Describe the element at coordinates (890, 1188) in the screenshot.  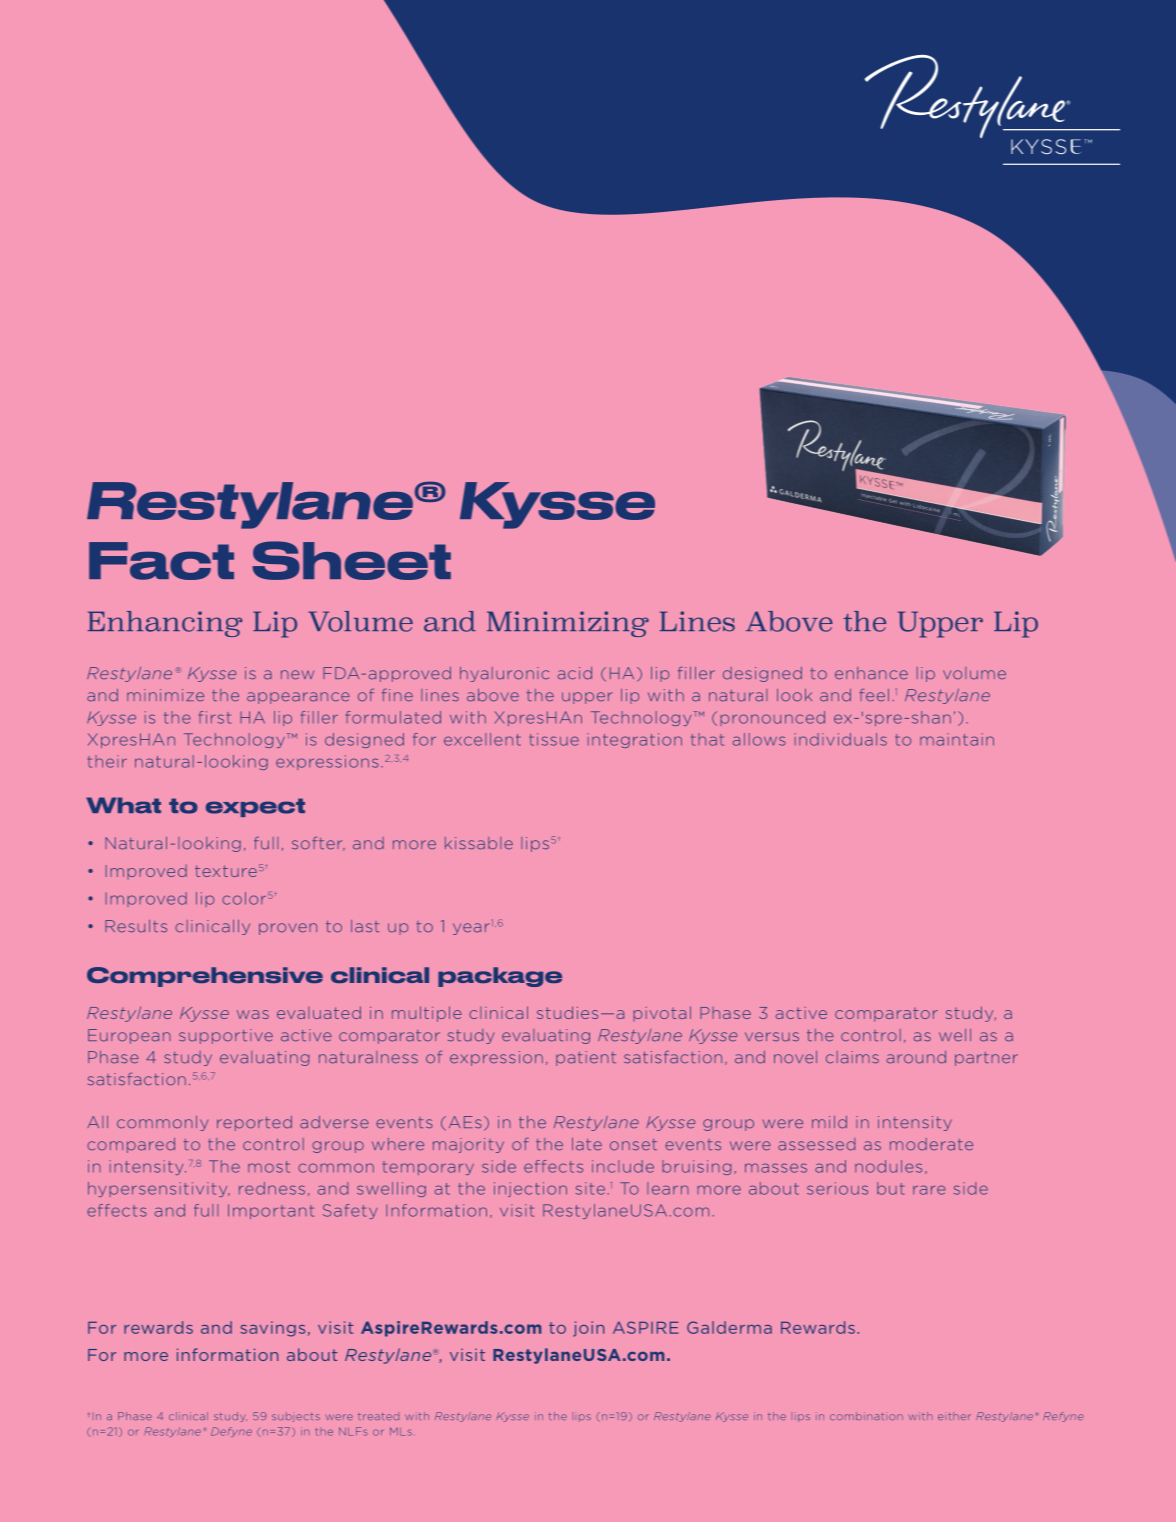
I see `but` at that location.
